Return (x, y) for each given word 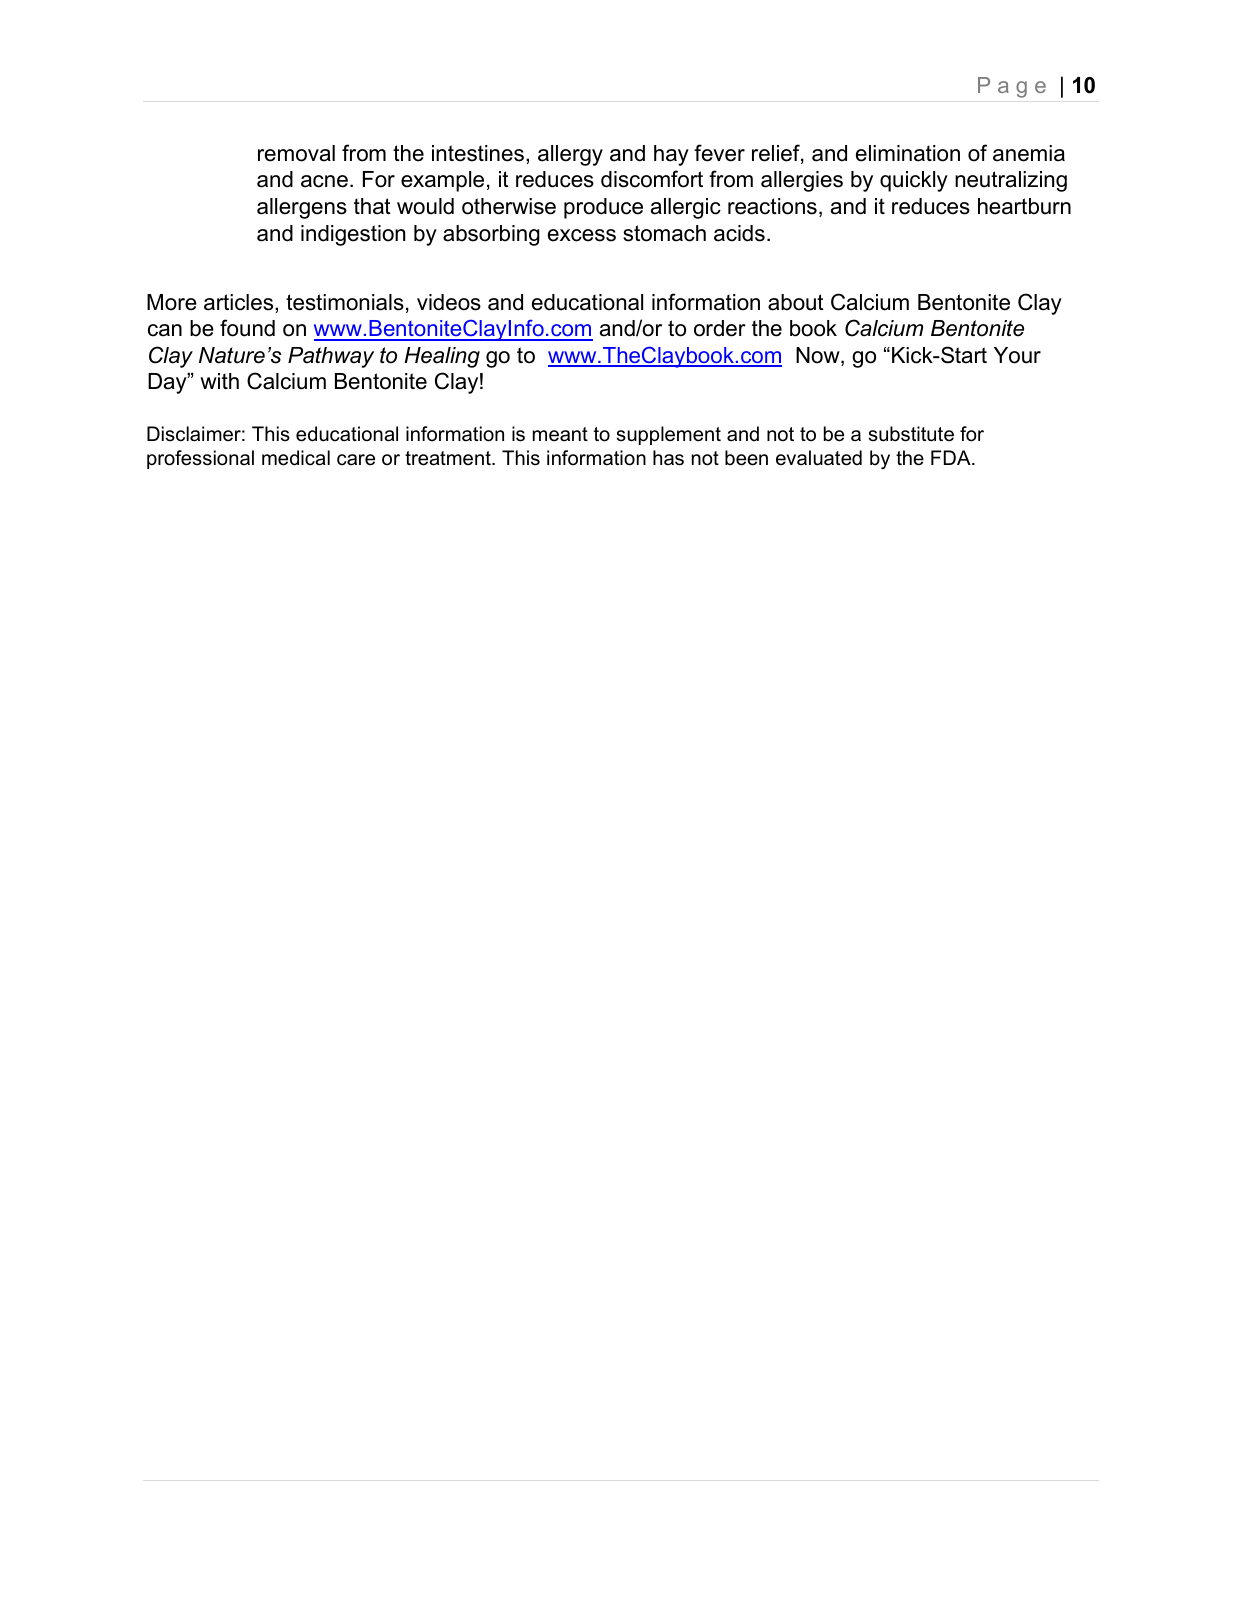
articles (240, 302)
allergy (570, 155)
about (796, 302)
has (668, 458)
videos (449, 302)
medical (296, 458)
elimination (908, 153)
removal (296, 153)
